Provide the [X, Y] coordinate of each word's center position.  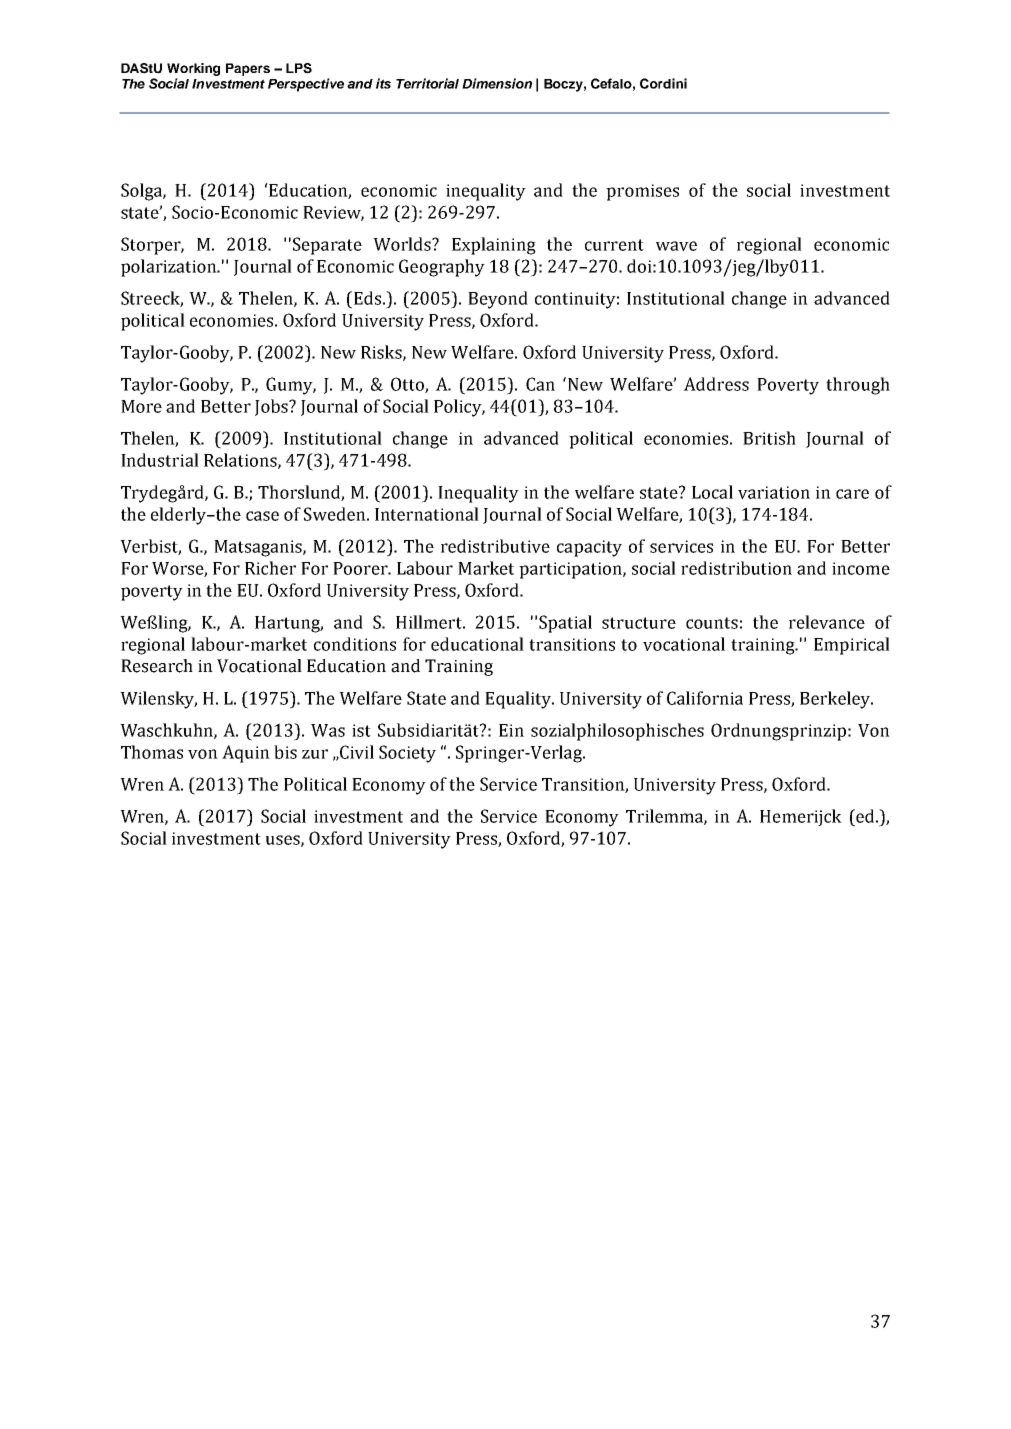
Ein [511, 730]
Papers [248, 69]
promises [642, 192]
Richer [270, 568]
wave [676, 246]
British [769, 438]
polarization [170, 268]
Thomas [152, 752]
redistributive [495, 546]
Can [540, 384]
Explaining [494, 246]
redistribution [736, 568]
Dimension [497, 83]
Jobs [272, 407]
